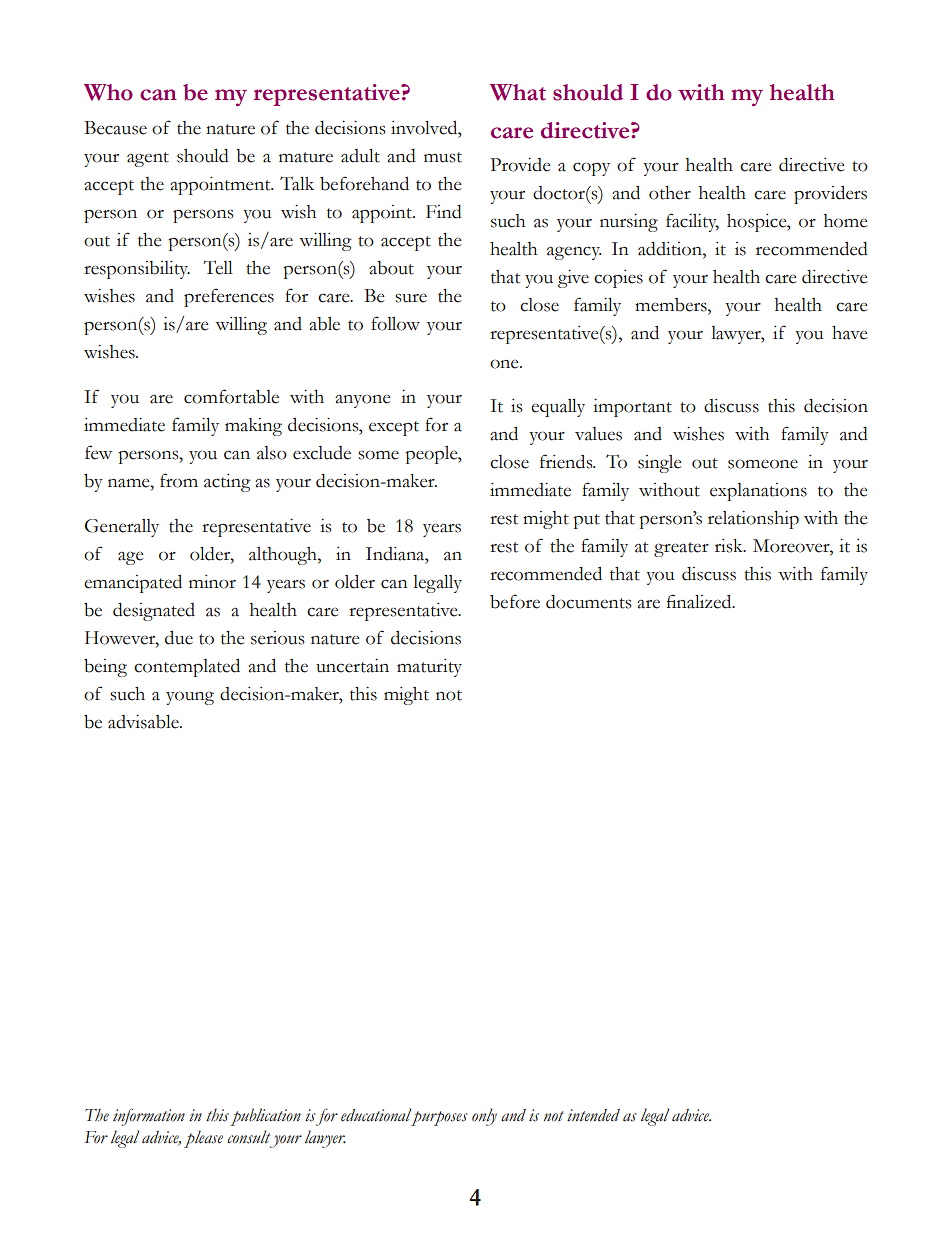 This screenshot has height=1233, width=952. What do you see at coordinates (758, 492) in the screenshot?
I see `explanations` at bounding box center [758, 492].
